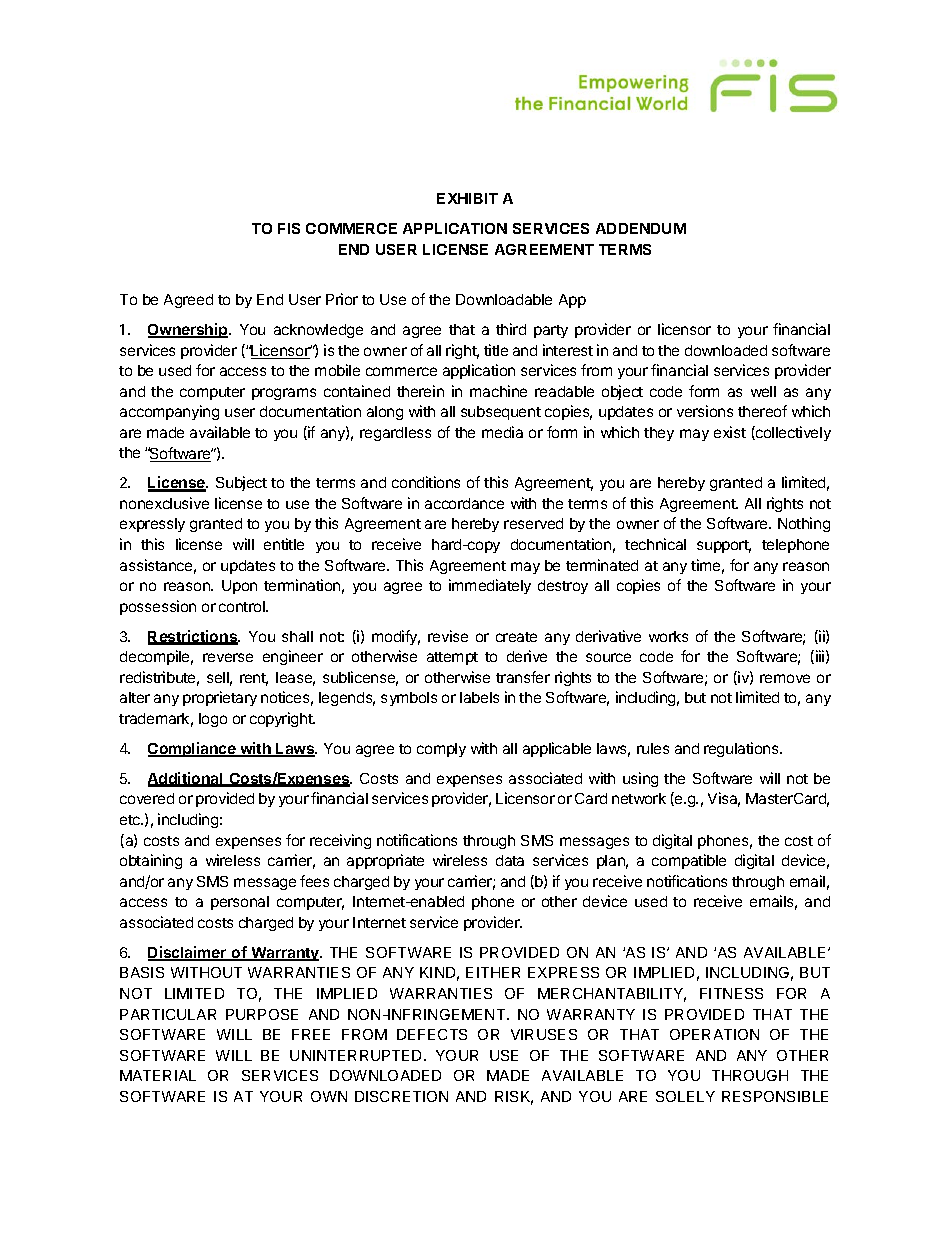 This document has width=952, height=1233. What do you see at coordinates (441, 750) in the document?
I see `comply` at bounding box center [441, 750].
